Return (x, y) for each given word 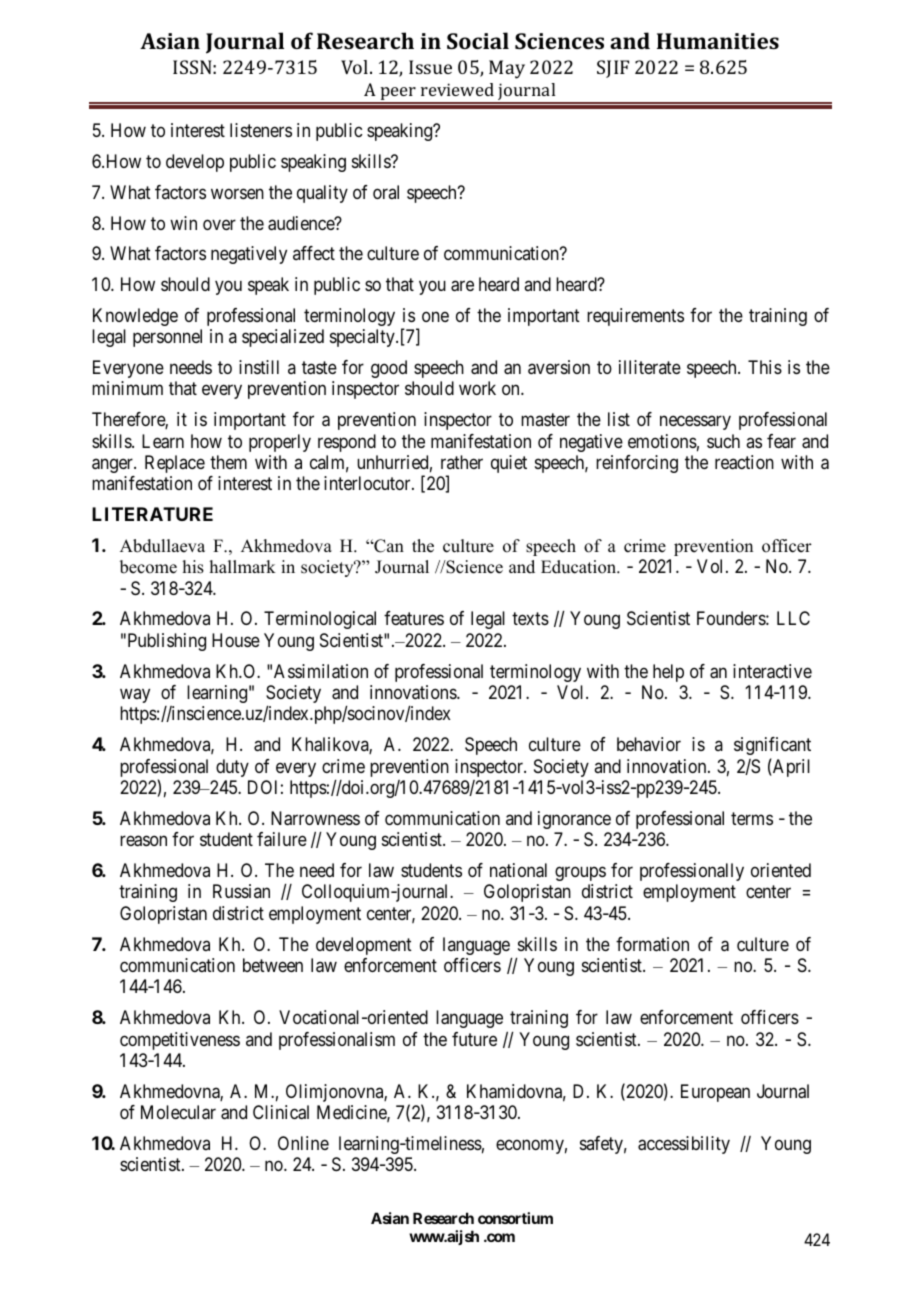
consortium (515, 1218)
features (414, 618)
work (477, 388)
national (518, 870)
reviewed (457, 89)
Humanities (718, 41)
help (668, 673)
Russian (241, 891)
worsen (237, 193)
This (765, 367)
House (236, 640)
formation (652, 944)
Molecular (178, 1112)
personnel (167, 338)
